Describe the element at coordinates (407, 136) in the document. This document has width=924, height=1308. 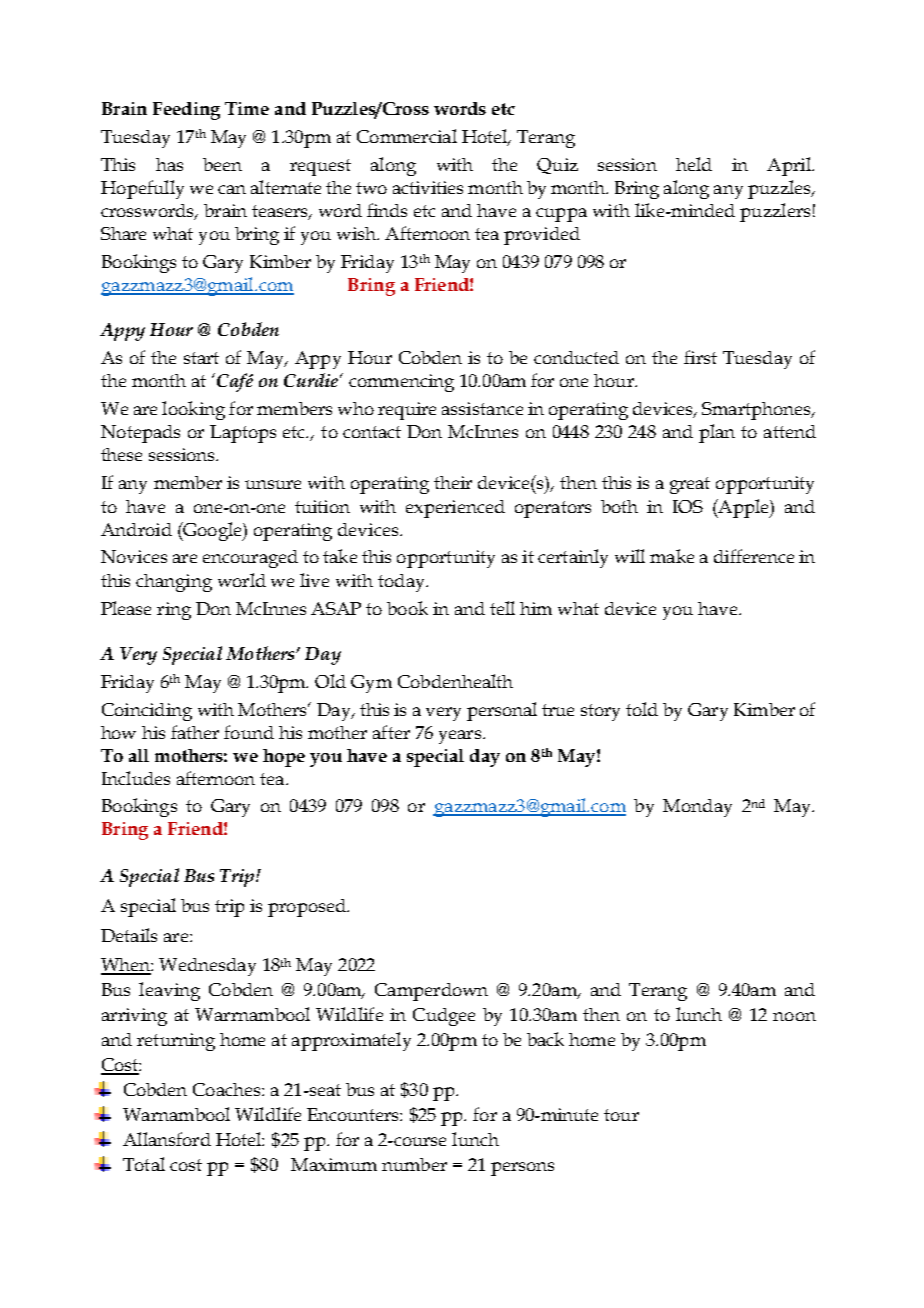
I see `Commercial` at that location.
